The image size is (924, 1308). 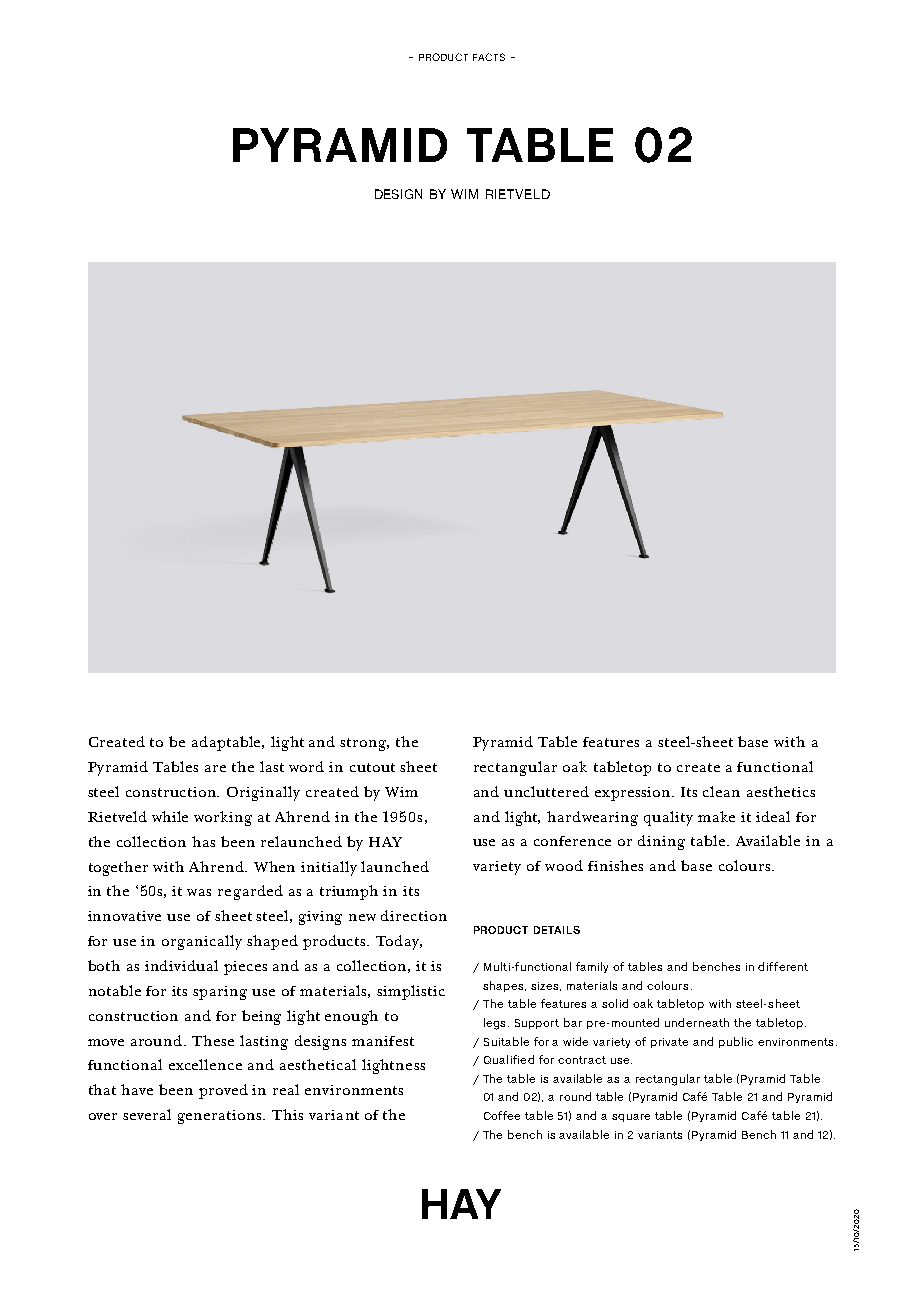 What do you see at coordinates (634, 794) in the screenshot?
I see `expression` at bounding box center [634, 794].
